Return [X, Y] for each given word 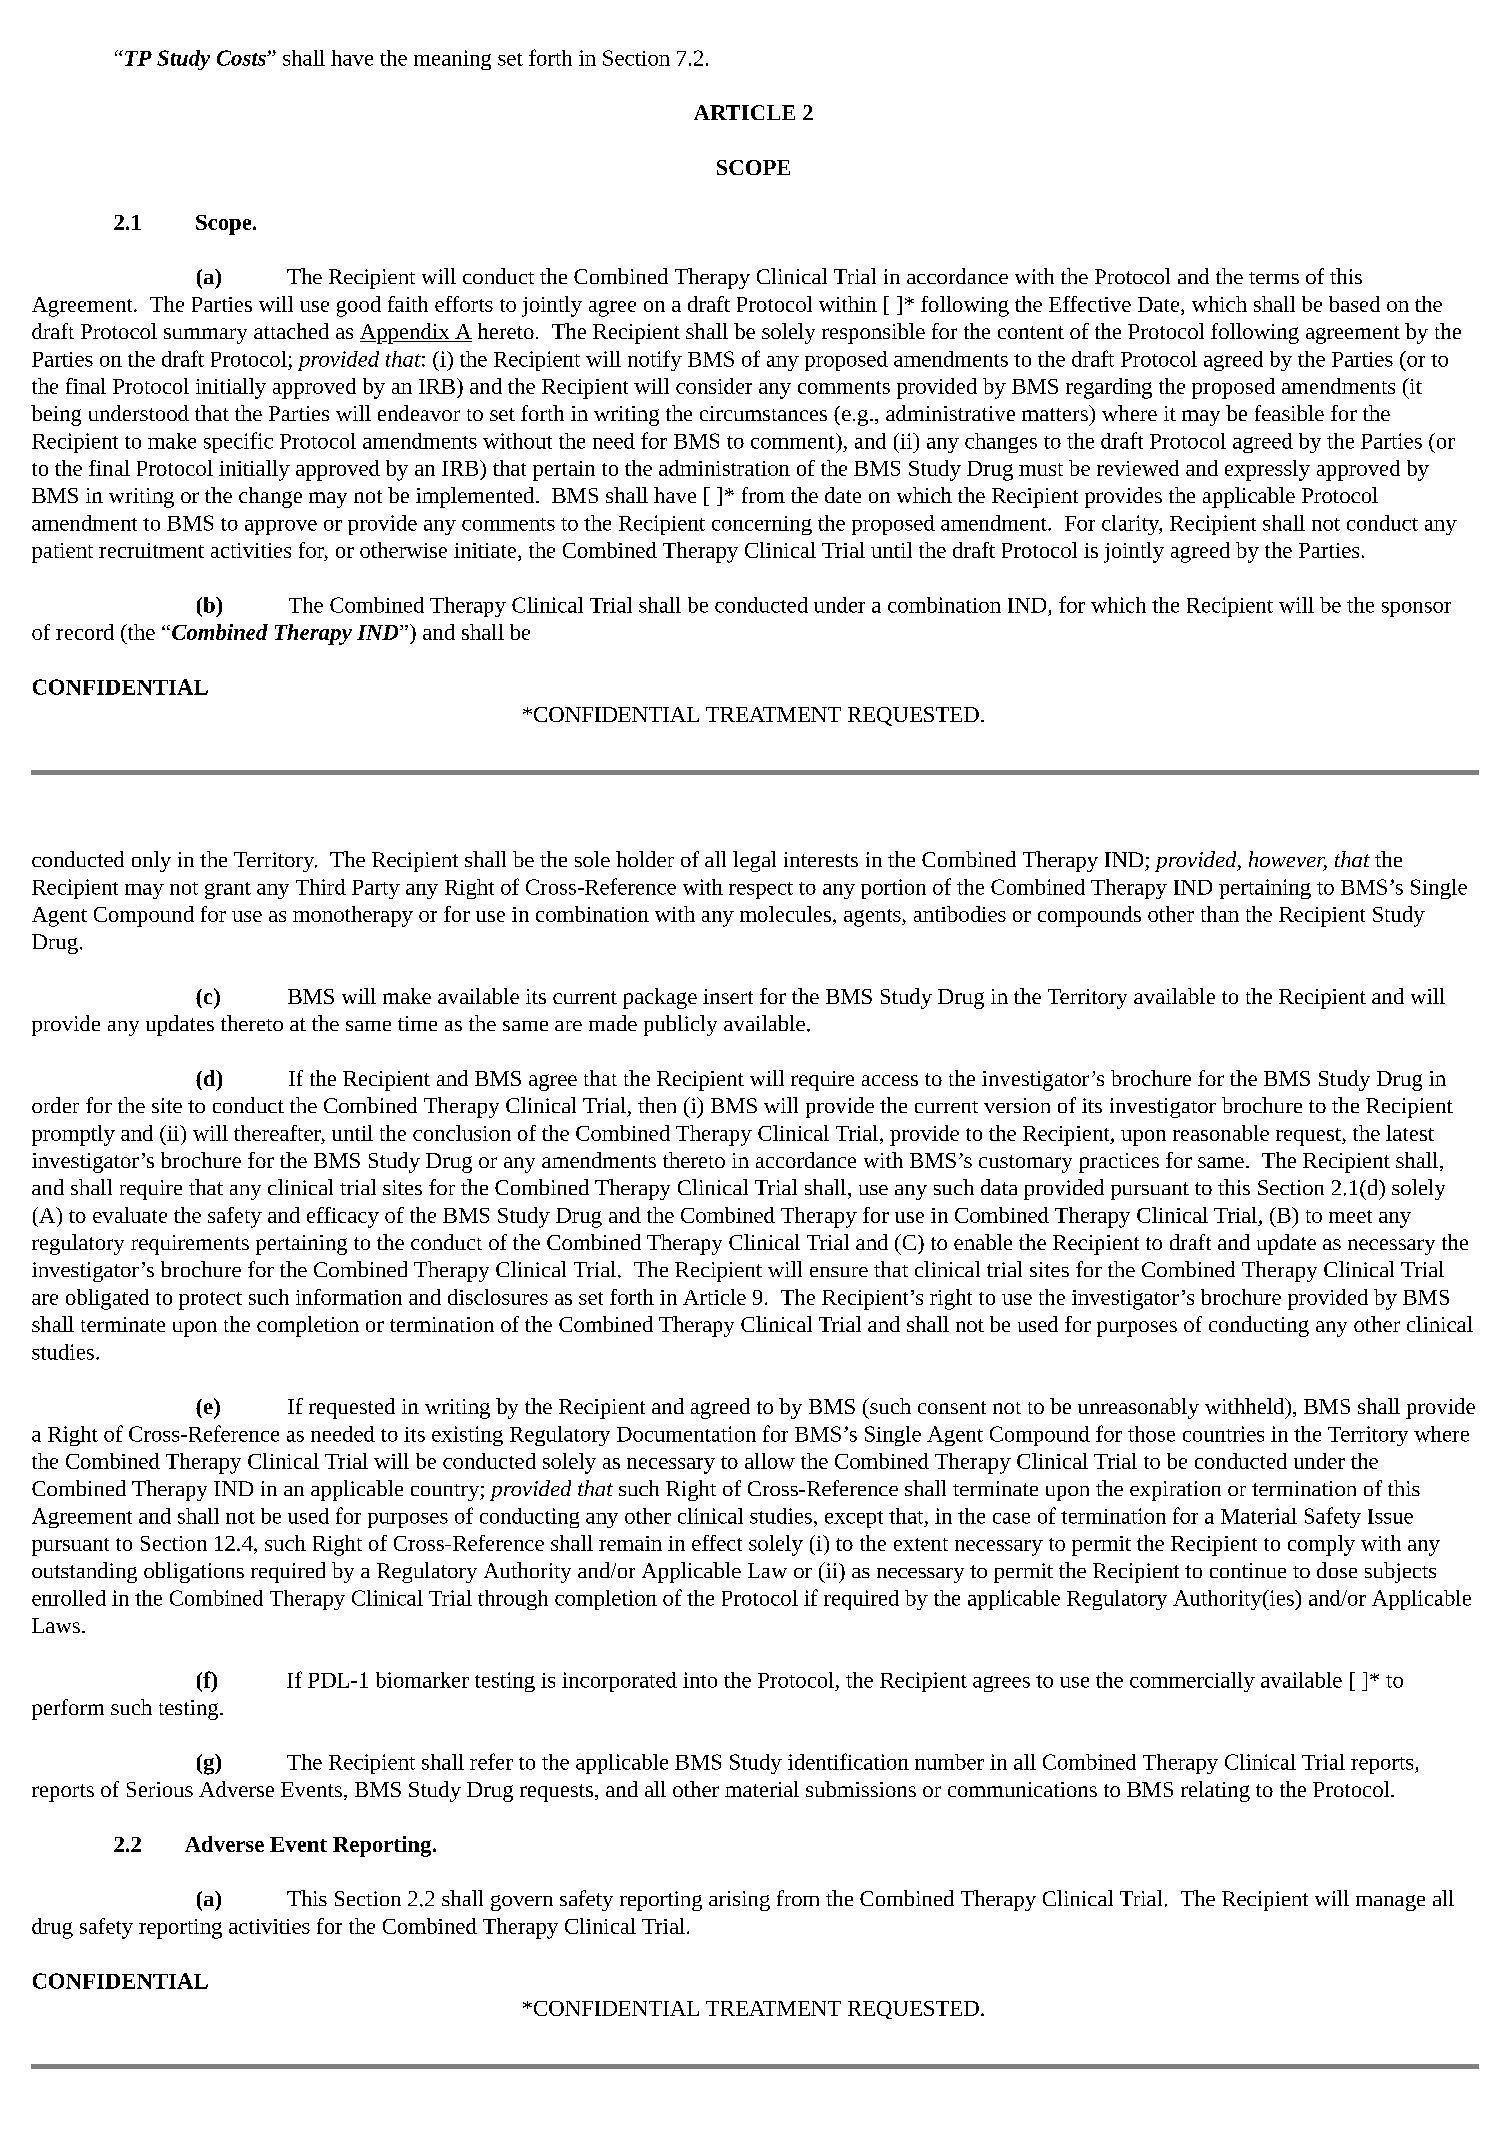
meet [1350, 1216]
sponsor [1416, 609]
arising [739, 1901]
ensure [839, 1272]
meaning [452, 60]
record [85, 632]
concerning [762, 525]
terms [1274, 278]
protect [210, 1301]
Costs [242, 58]
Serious [160, 1789]
